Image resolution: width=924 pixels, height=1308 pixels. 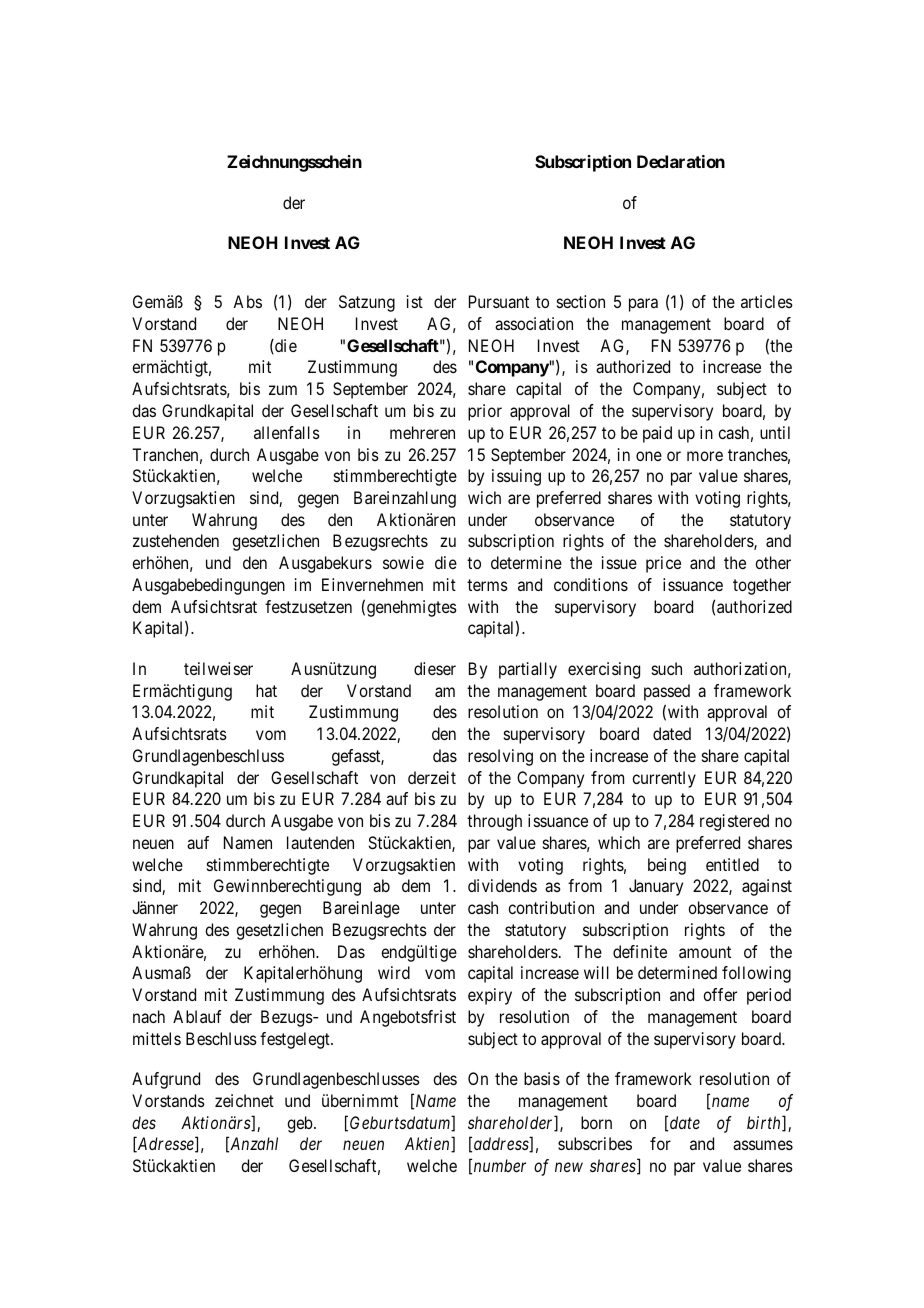 I want to click on hat, so click(x=266, y=690).
